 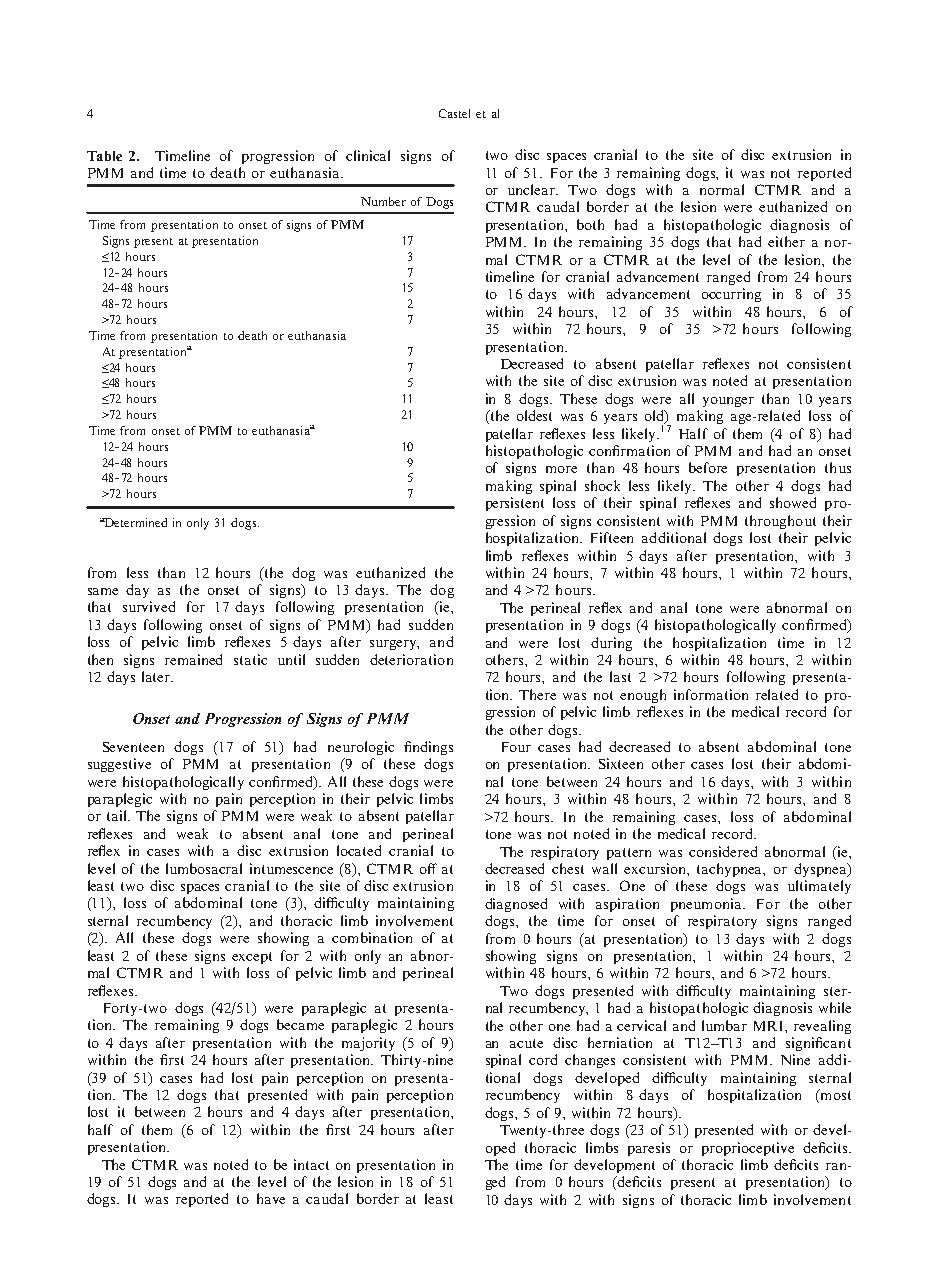 I want to click on younger, so click(x=728, y=402).
